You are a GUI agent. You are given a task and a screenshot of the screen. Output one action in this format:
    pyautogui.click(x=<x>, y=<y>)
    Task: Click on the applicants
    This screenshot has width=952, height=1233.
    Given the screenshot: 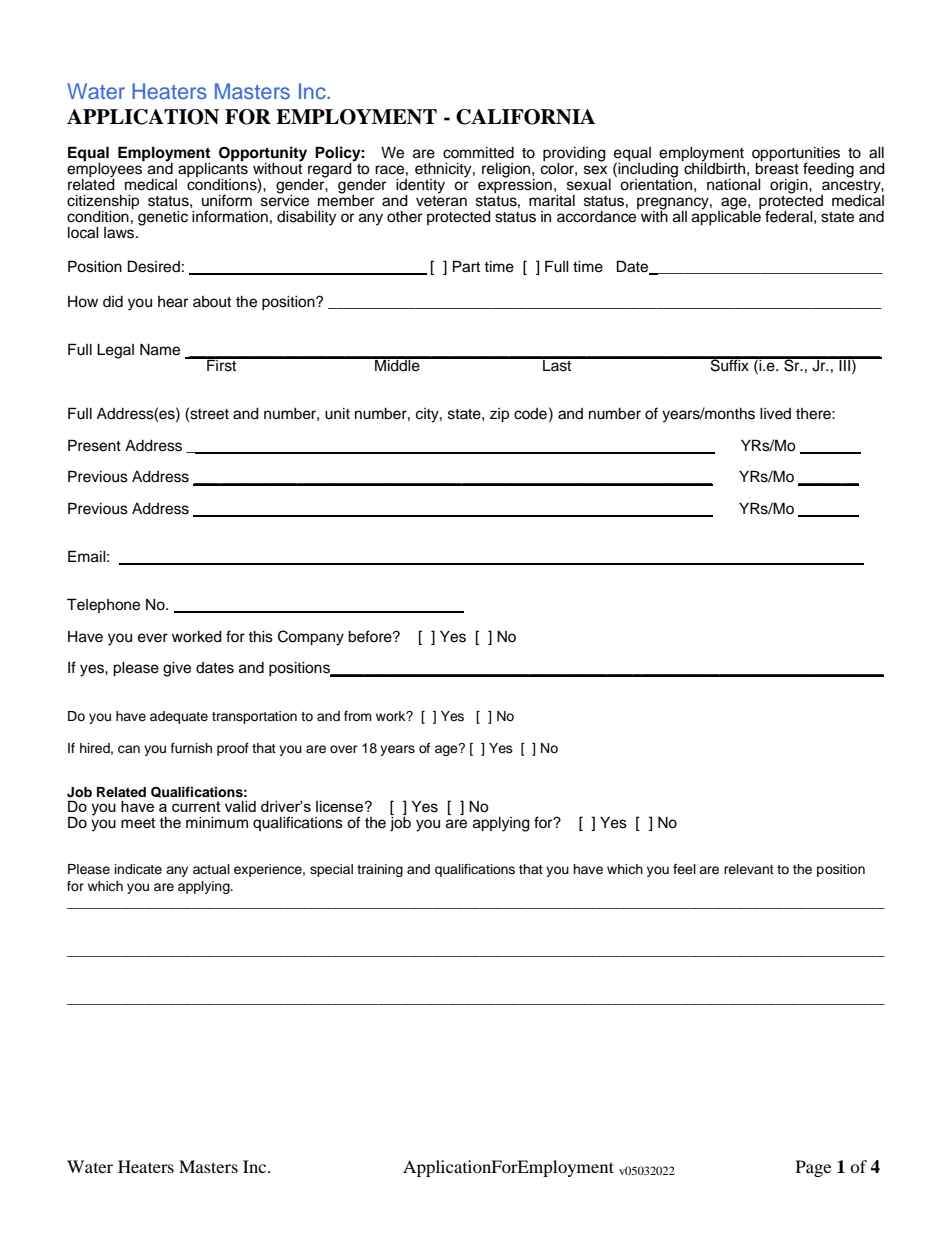 What is the action you would take?
    pyautogui.click(x=212, y=170)
